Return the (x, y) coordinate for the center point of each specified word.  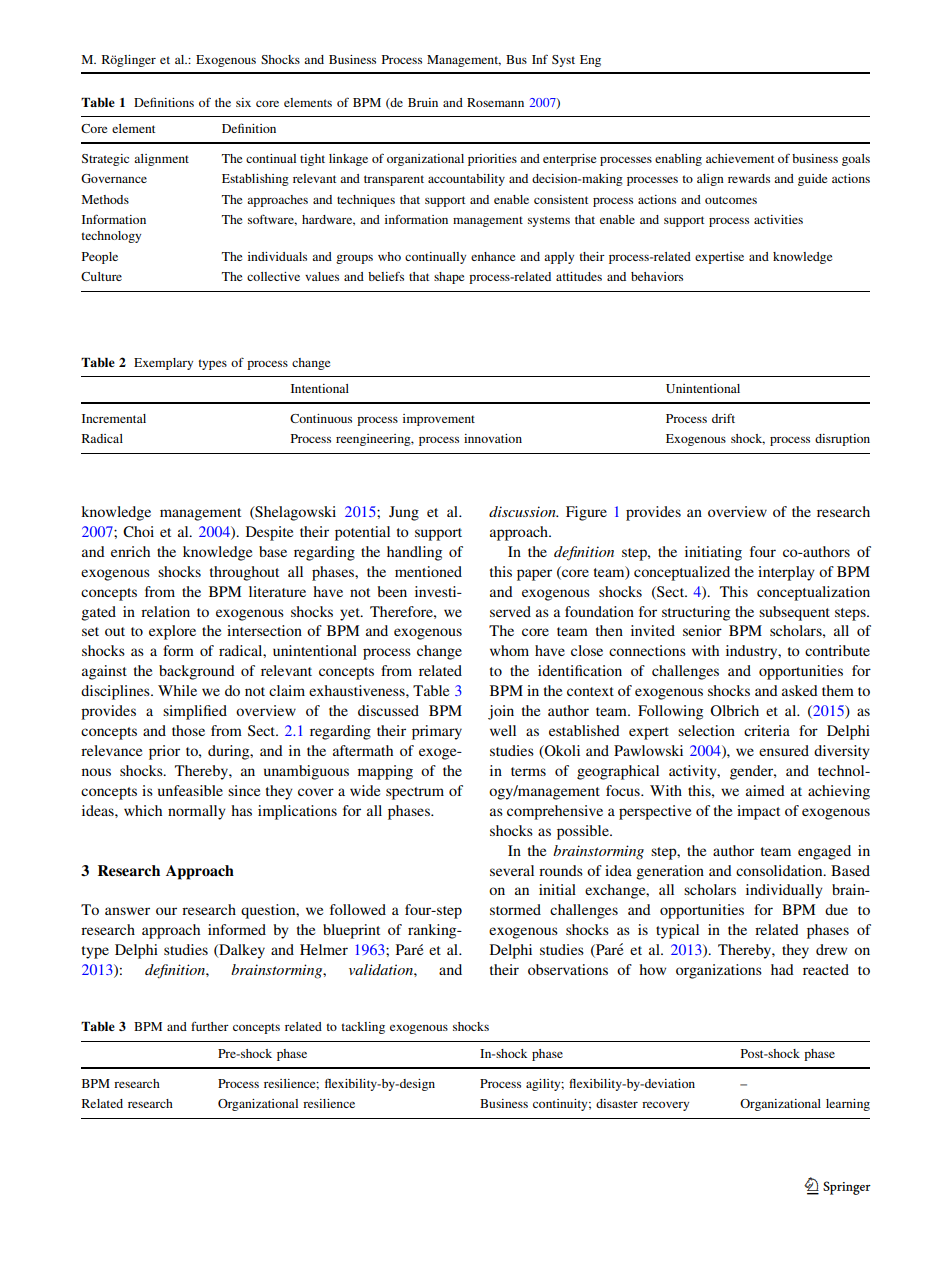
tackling (363, 1028)
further (210, 1026)
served (510, 611)
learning (848, 1105)
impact (758, 812)
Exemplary (163, 364)
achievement (740, 158)
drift (723, 418)
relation (165, 611)
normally (197, 812)
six (243, 102)
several (512, 870)
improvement (439, 420)
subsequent (794, 613)
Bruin (423, 102)
